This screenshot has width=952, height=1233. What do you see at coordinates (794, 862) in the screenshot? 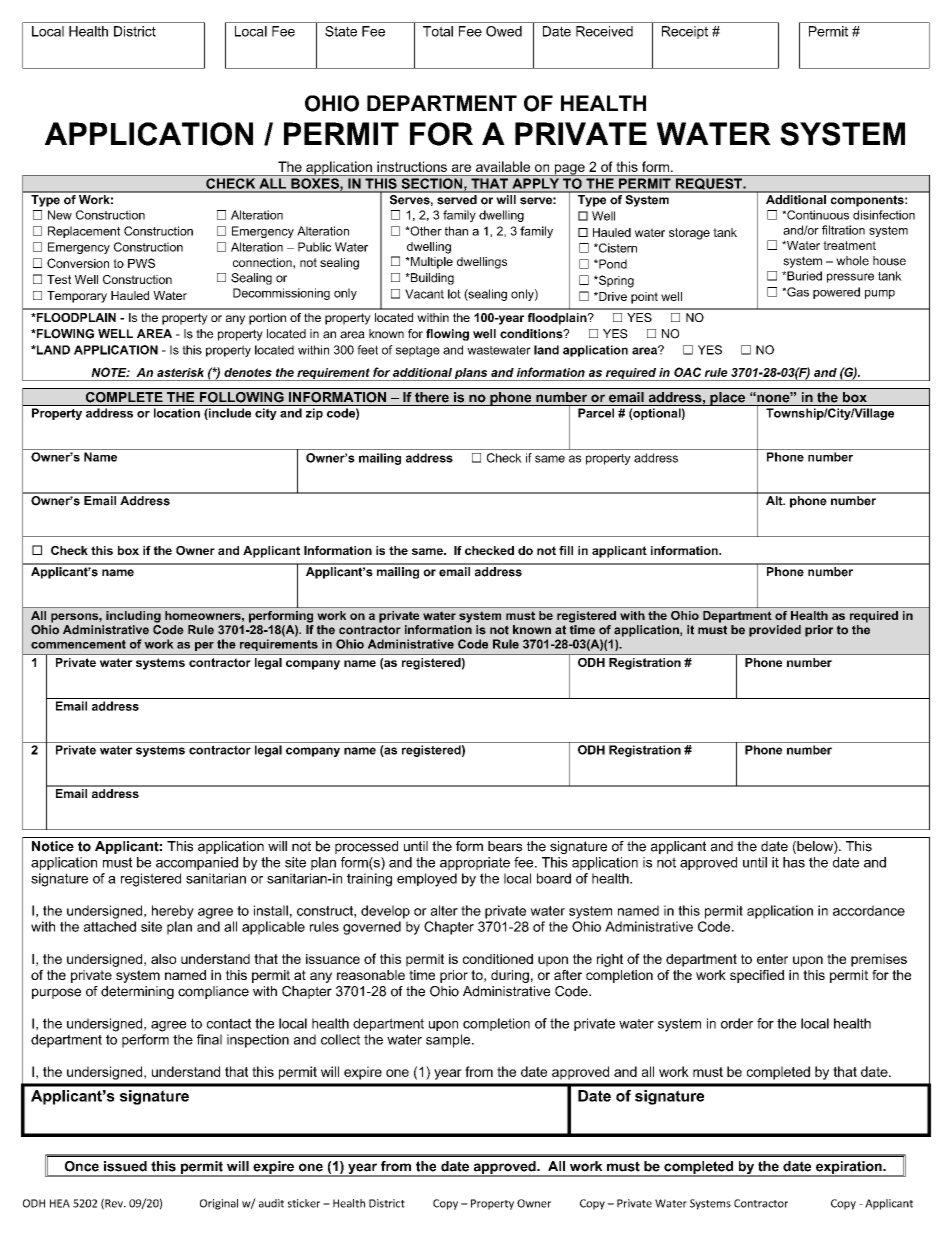
I see `has` at bounding box center [794, 862].
